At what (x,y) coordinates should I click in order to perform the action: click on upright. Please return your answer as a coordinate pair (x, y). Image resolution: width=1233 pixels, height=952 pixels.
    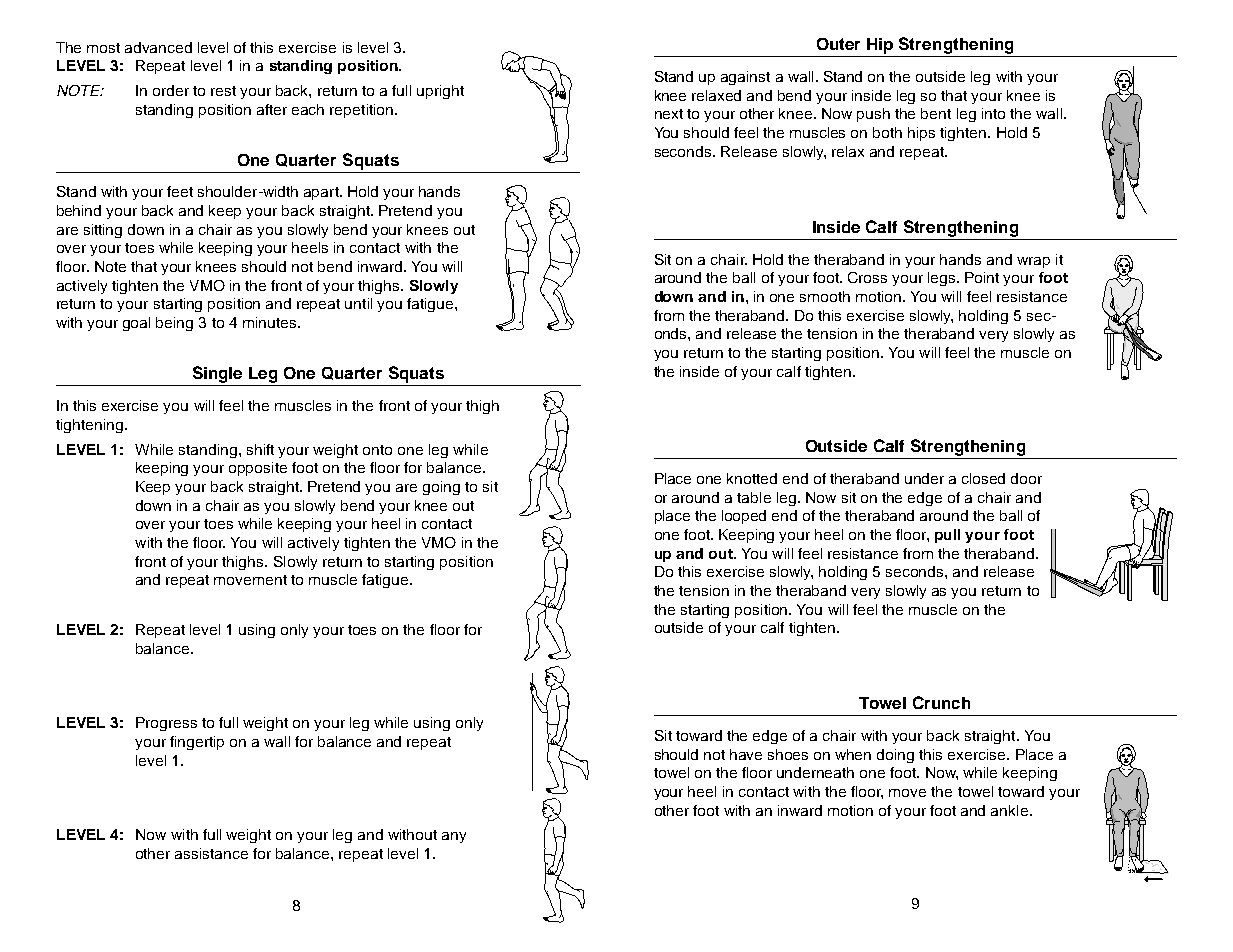
    Looking at the image, I should click on (440, 92).
